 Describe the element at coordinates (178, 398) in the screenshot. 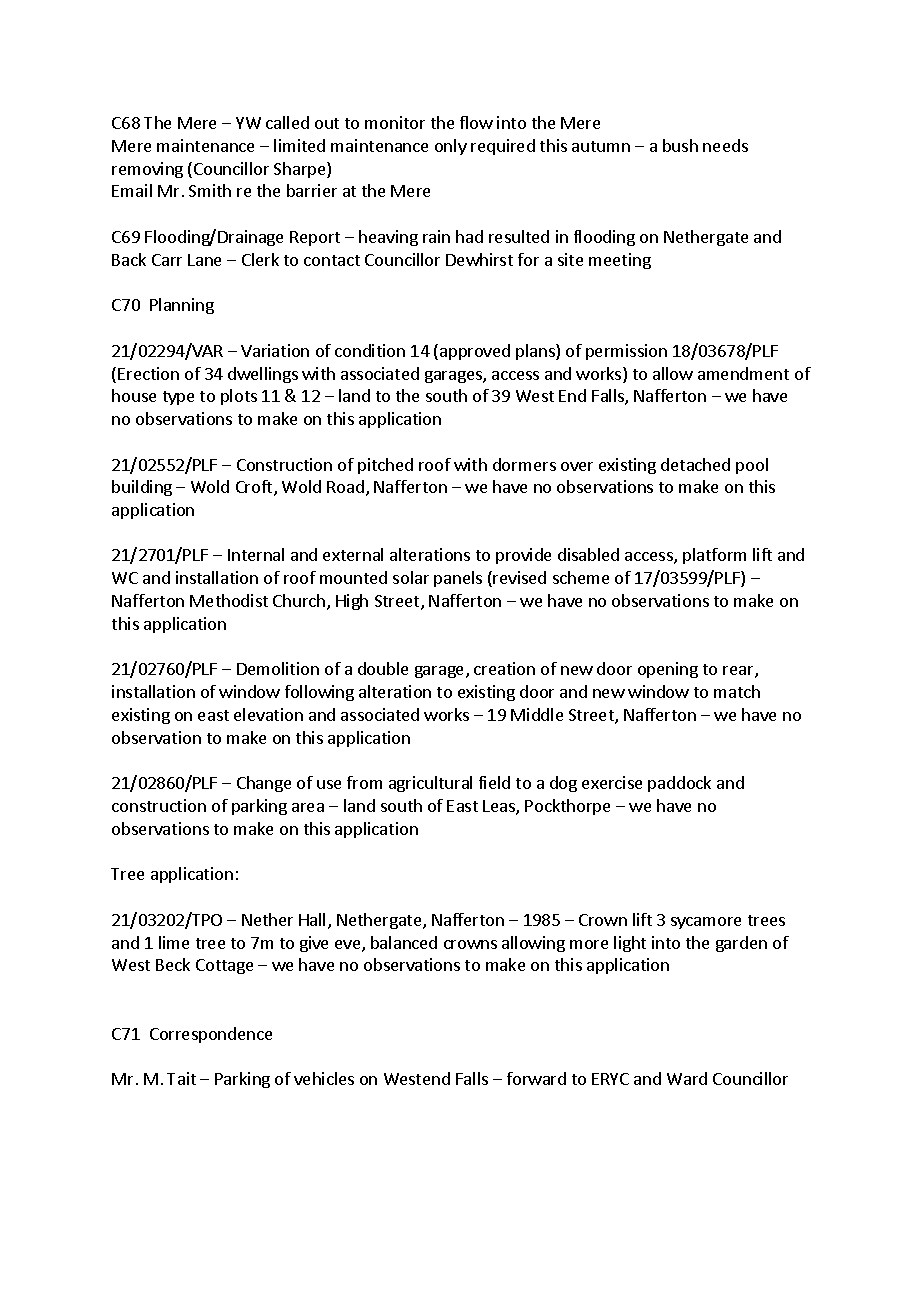

I see `type` at that location.
